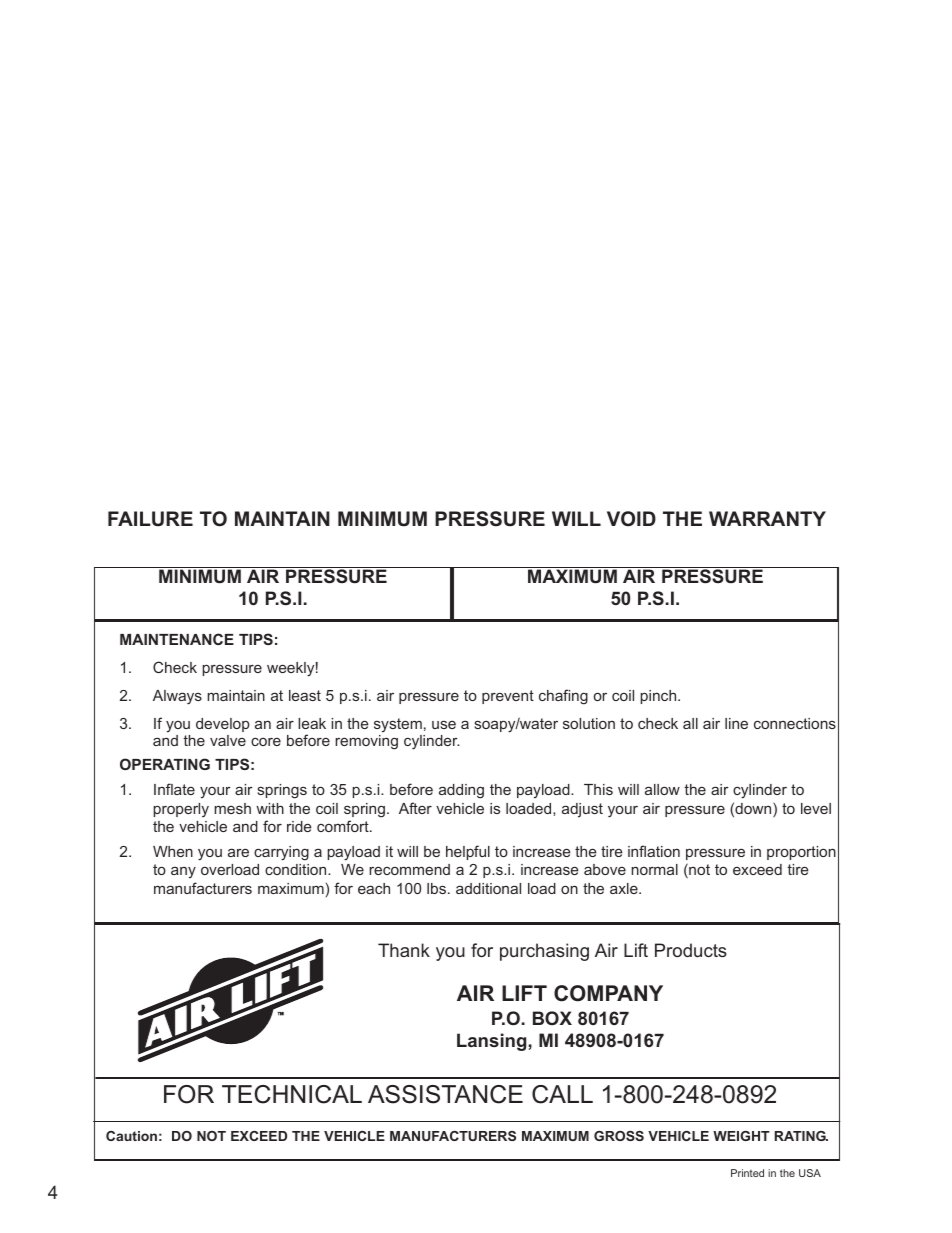 The width and height of the screenshot is (952, 1233). What do you see at coordinates (741, 1136) in the screenshot?
I see `WEIGHT` at bounding box center [741, 1136].
